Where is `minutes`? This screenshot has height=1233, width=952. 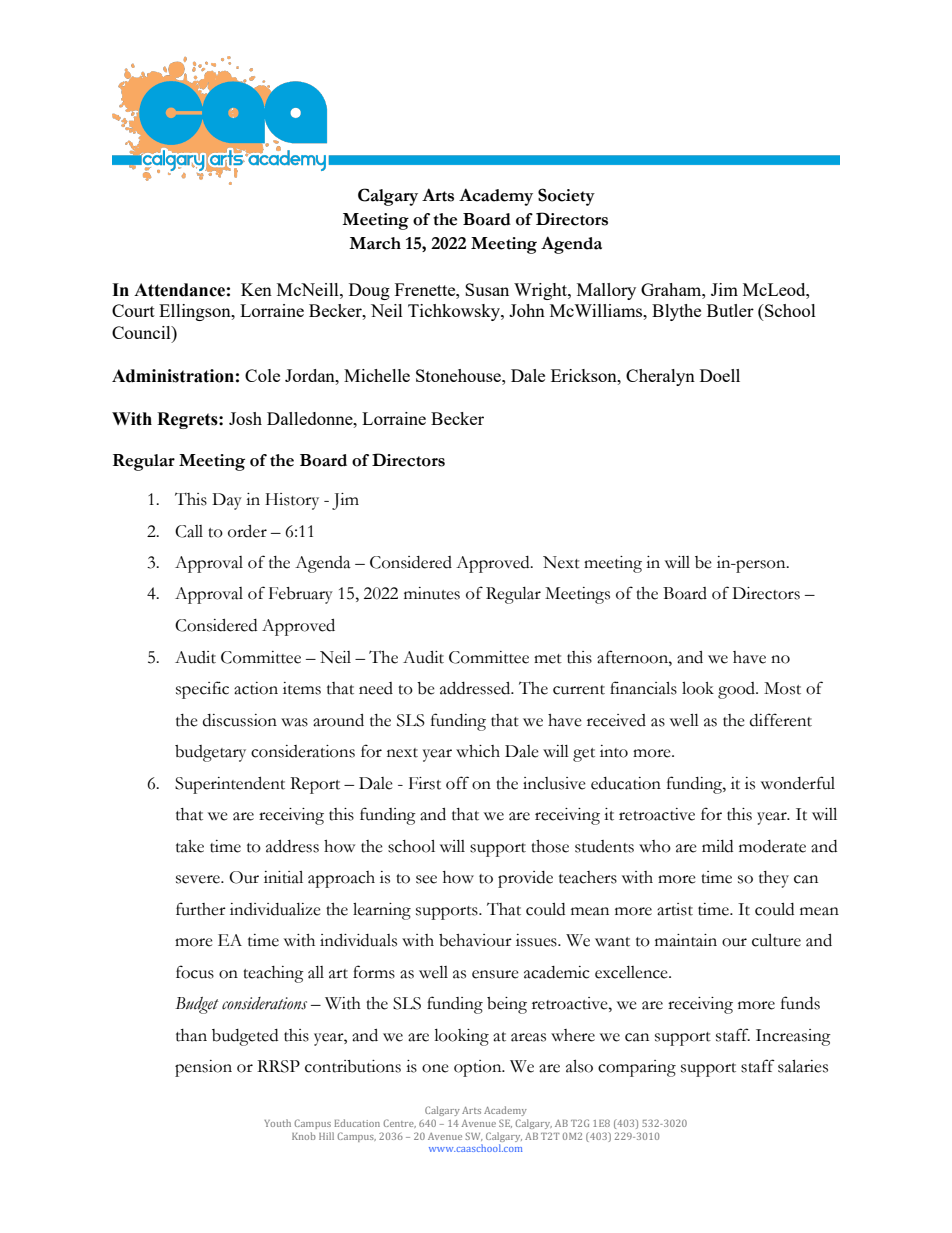 minutes is located at coordinates (432, 593).
